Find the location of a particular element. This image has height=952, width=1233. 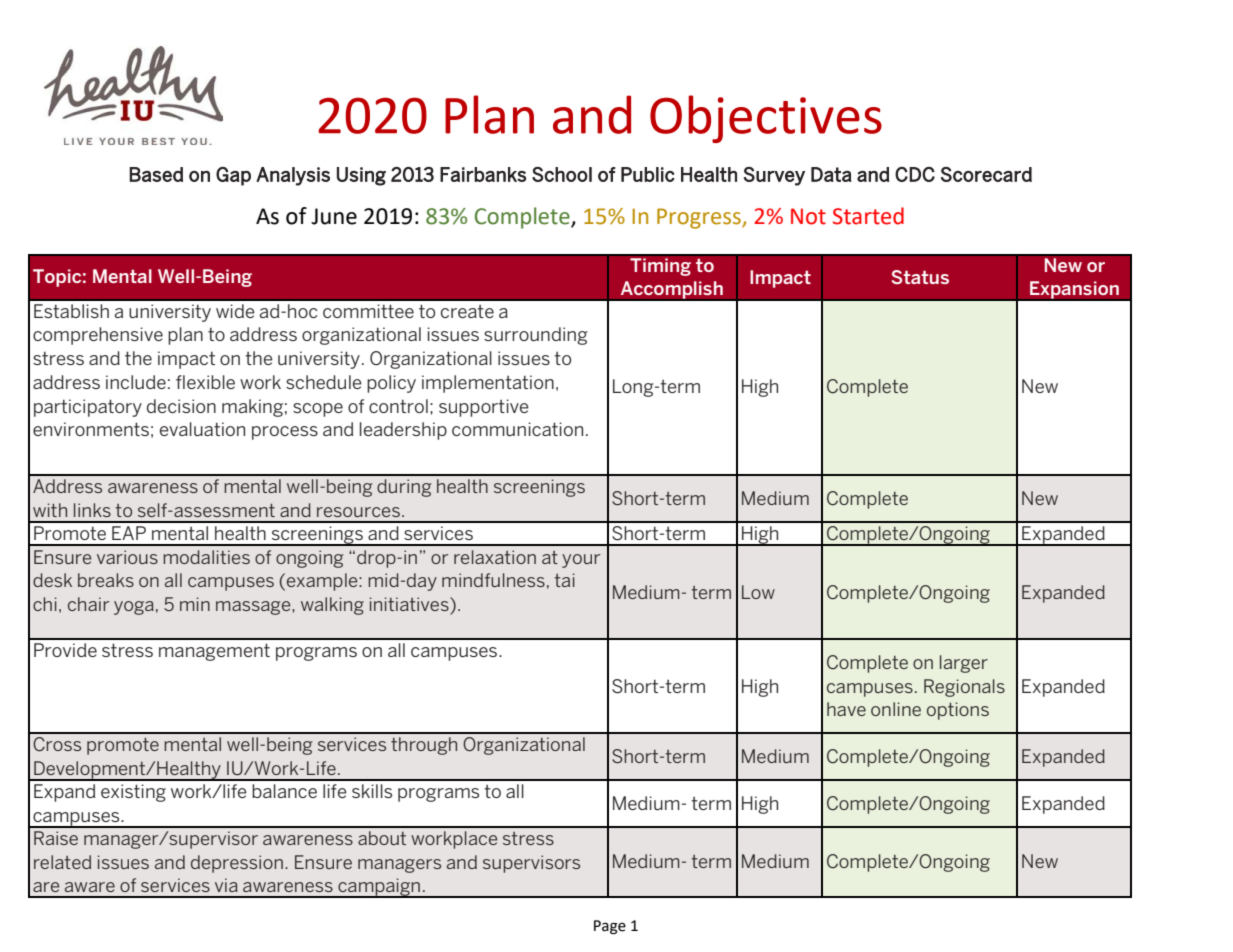

Low is located at coordinates (758, 592).
